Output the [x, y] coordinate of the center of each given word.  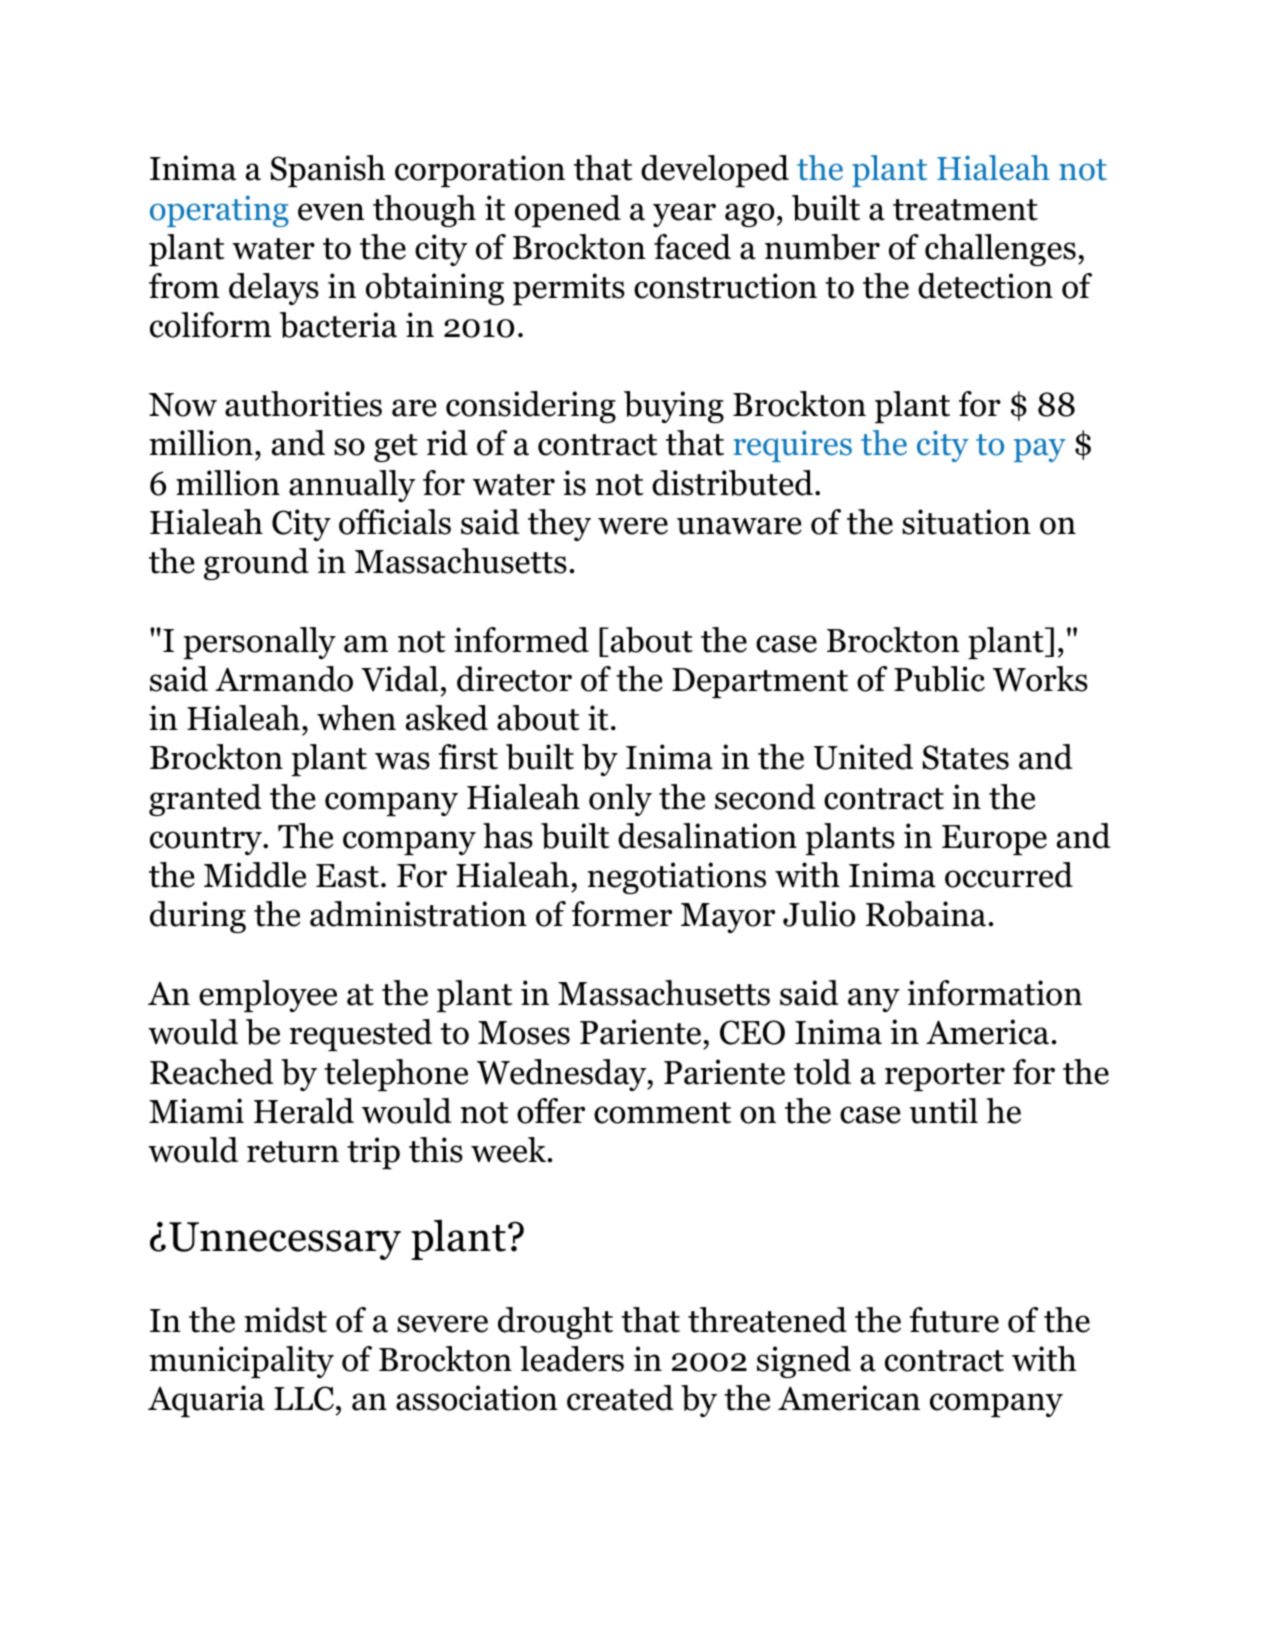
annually [352, 486]
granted [205, 800]
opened [568, 211]
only [620, 800]
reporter [945, 1077]
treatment [965, 210]
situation [966, 522]
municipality [241, 1362]
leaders [572, 1359]
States [965, 757]
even [331, 212]
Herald [304, 1111]
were [633, 526]
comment [662, 1113]
